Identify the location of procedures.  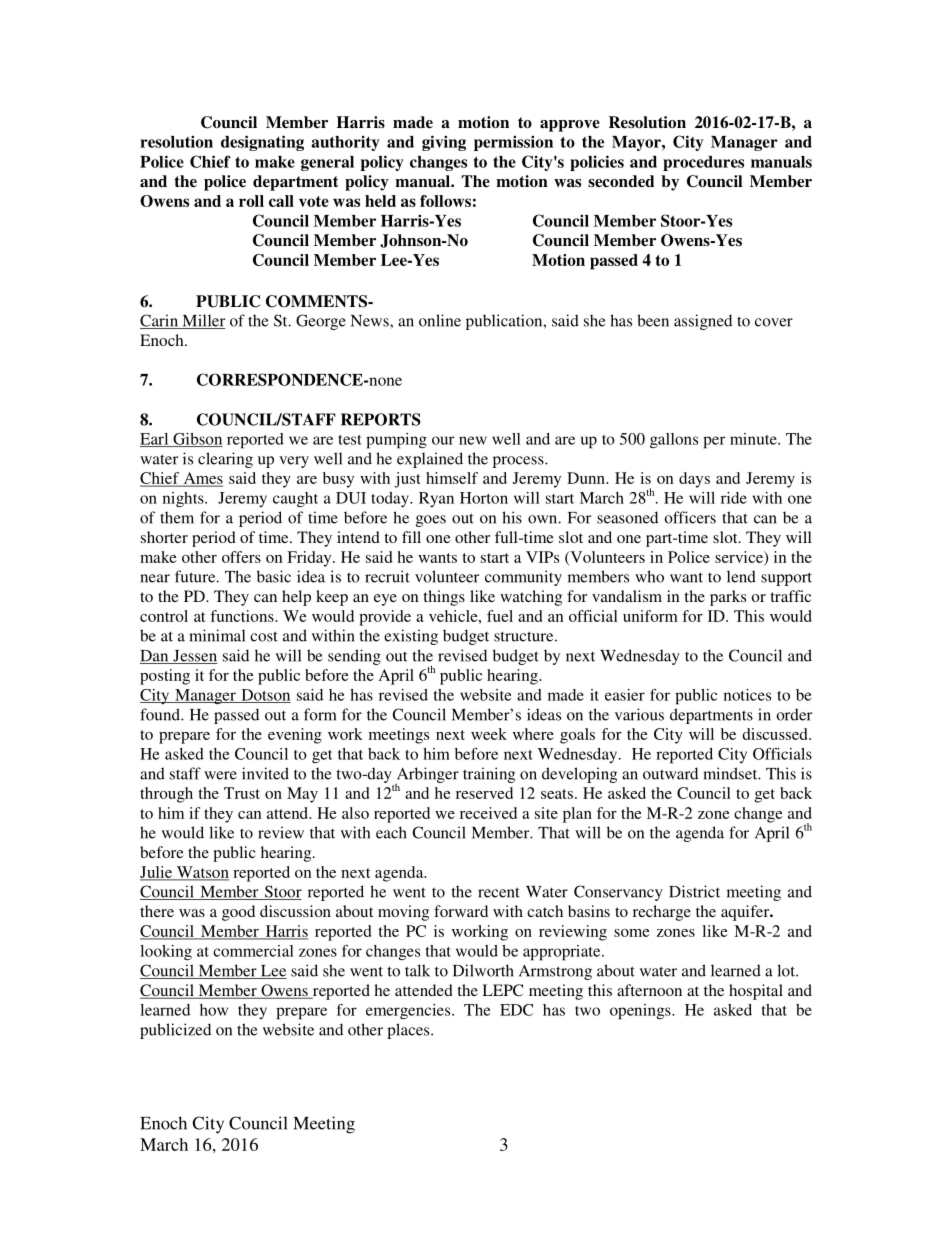
(703, 163).
